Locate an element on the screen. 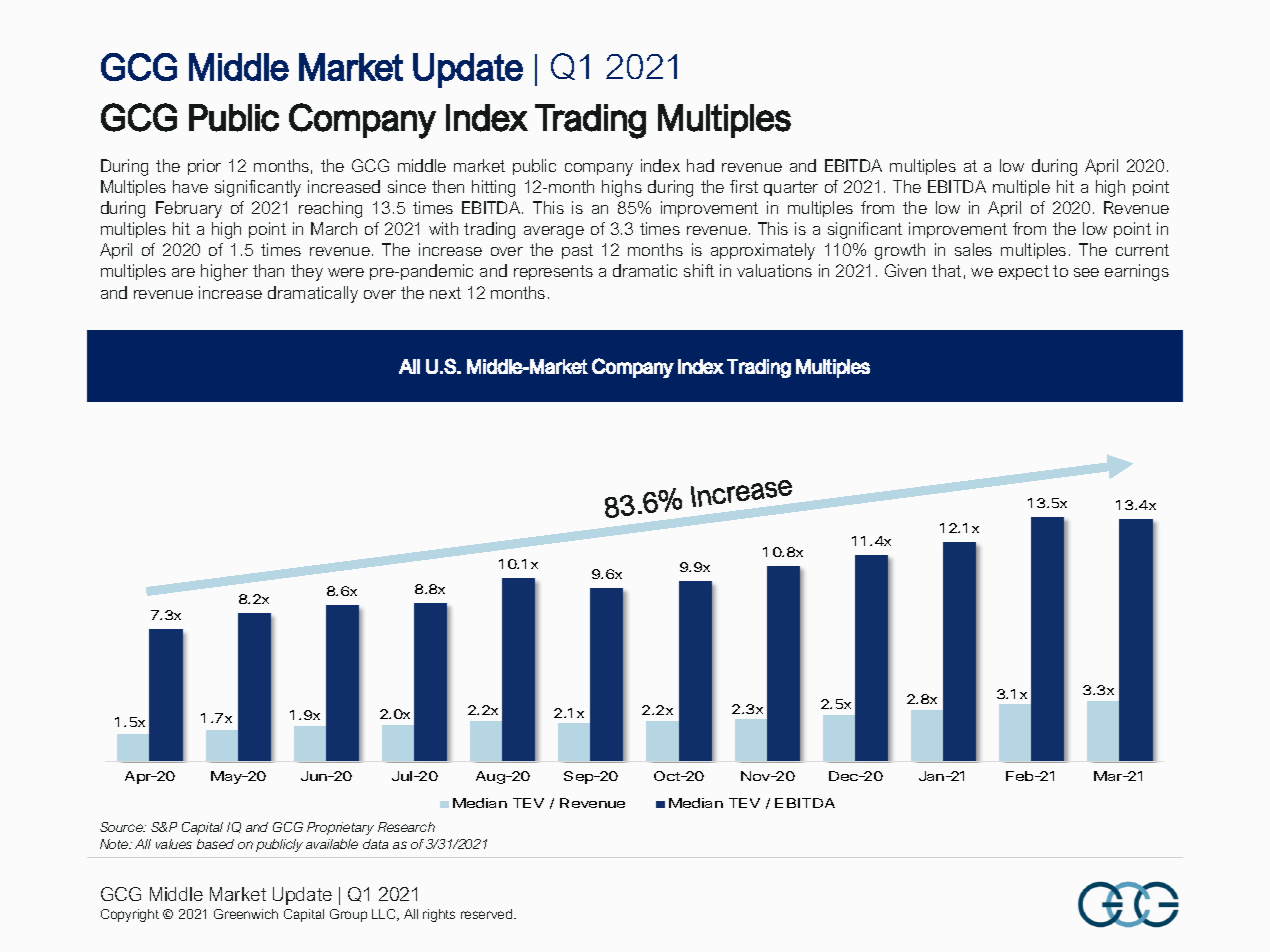  next is located at coordinates (445, 293).
